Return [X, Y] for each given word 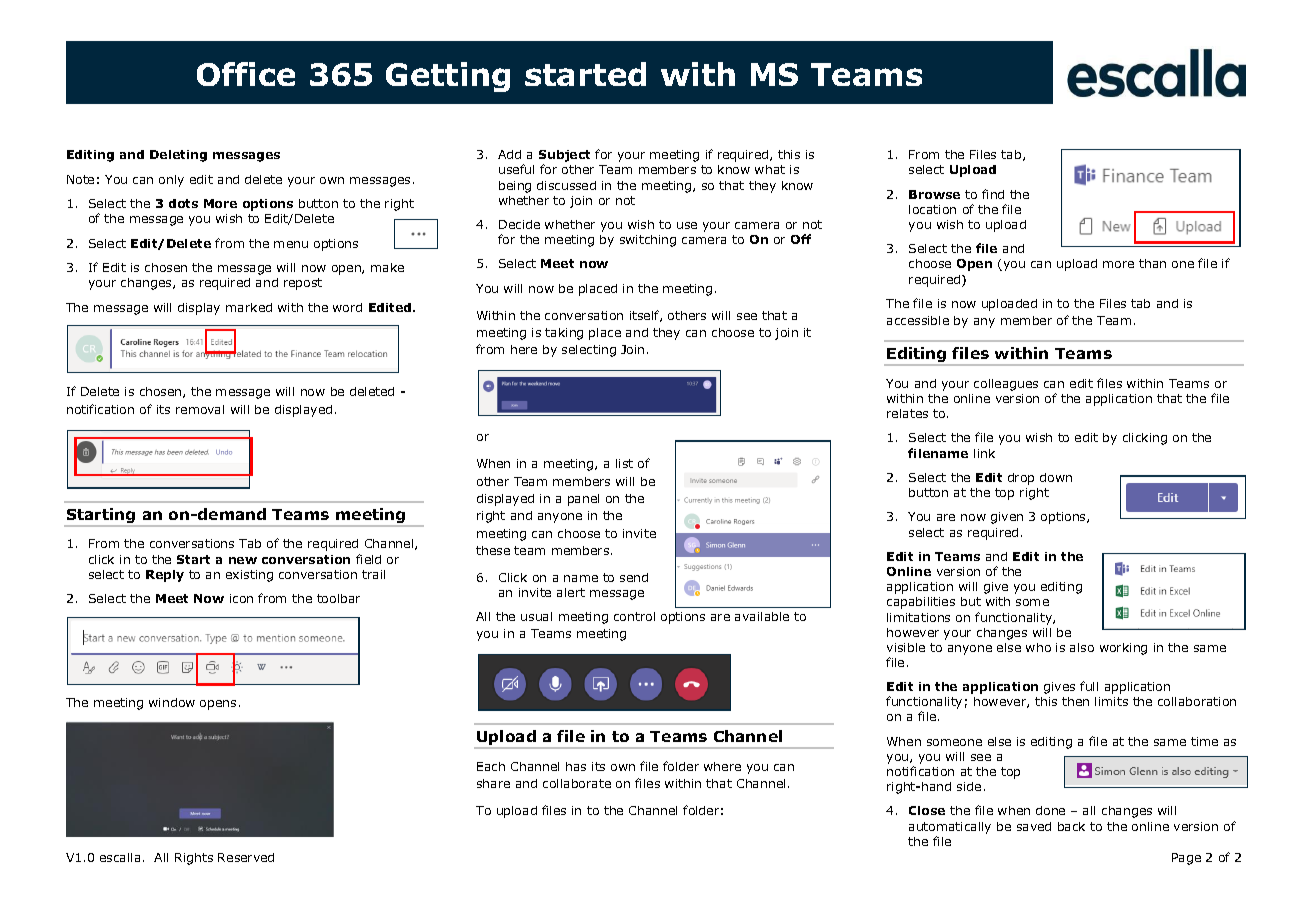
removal [200, 409]
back [1071, 826]
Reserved [246, 857]
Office [246, 74]
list [624, 463]
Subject [564, 157]
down [1056, 477]
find [993, 194]
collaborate [577, 783]
